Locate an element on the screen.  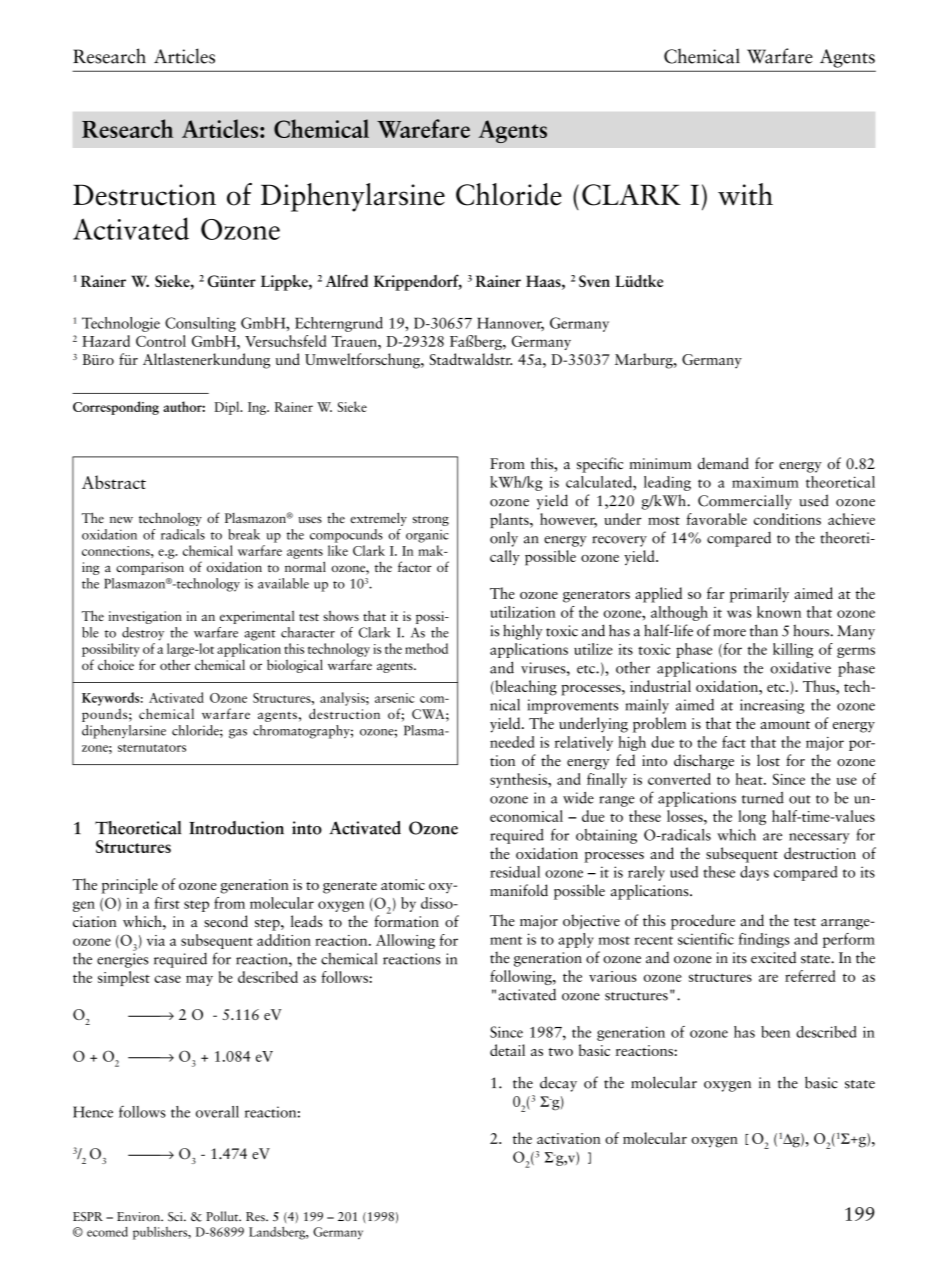
with is located at coordinates (745, 194).
